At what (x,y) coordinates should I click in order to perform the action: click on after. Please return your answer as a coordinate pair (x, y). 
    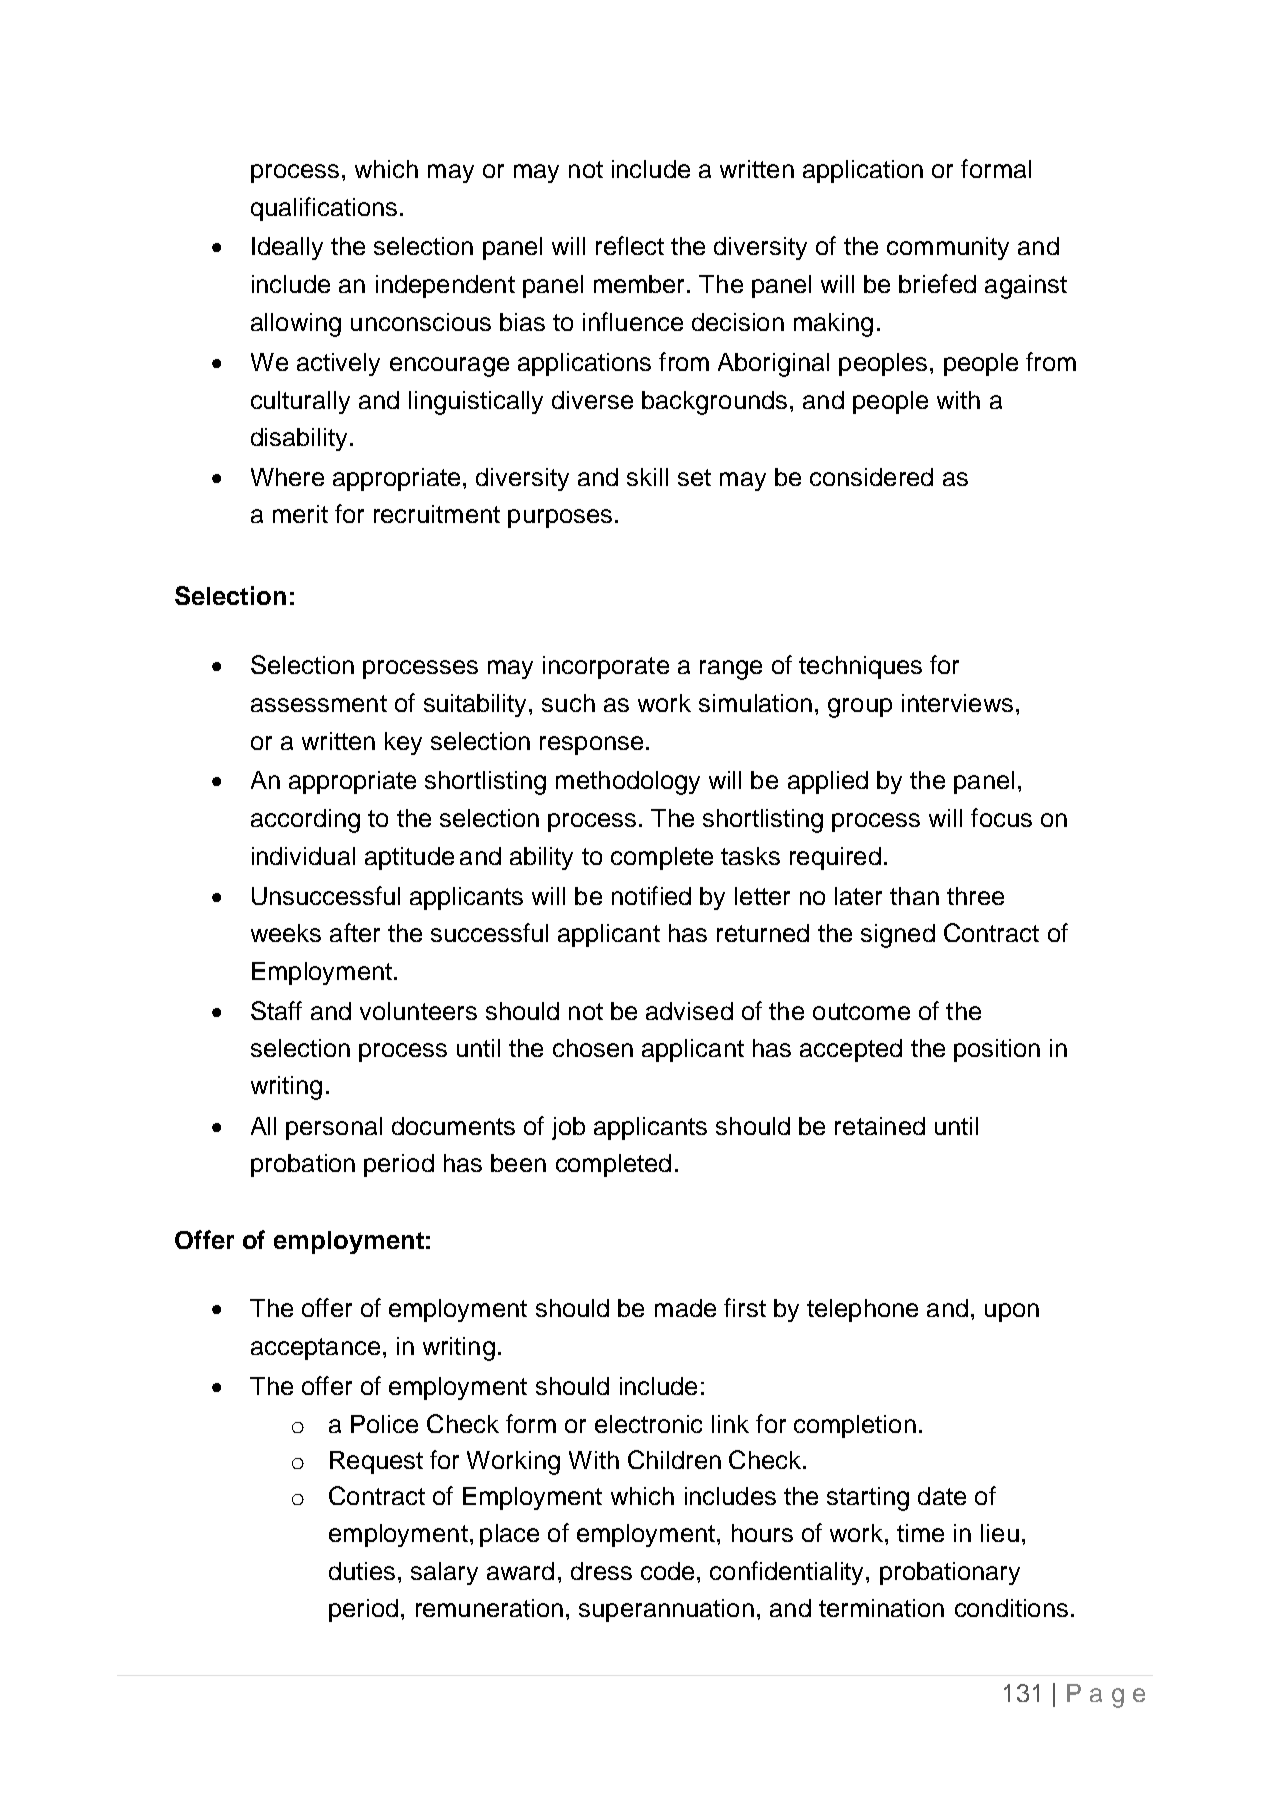
    Looking at the image, I should click on (355, 932).
